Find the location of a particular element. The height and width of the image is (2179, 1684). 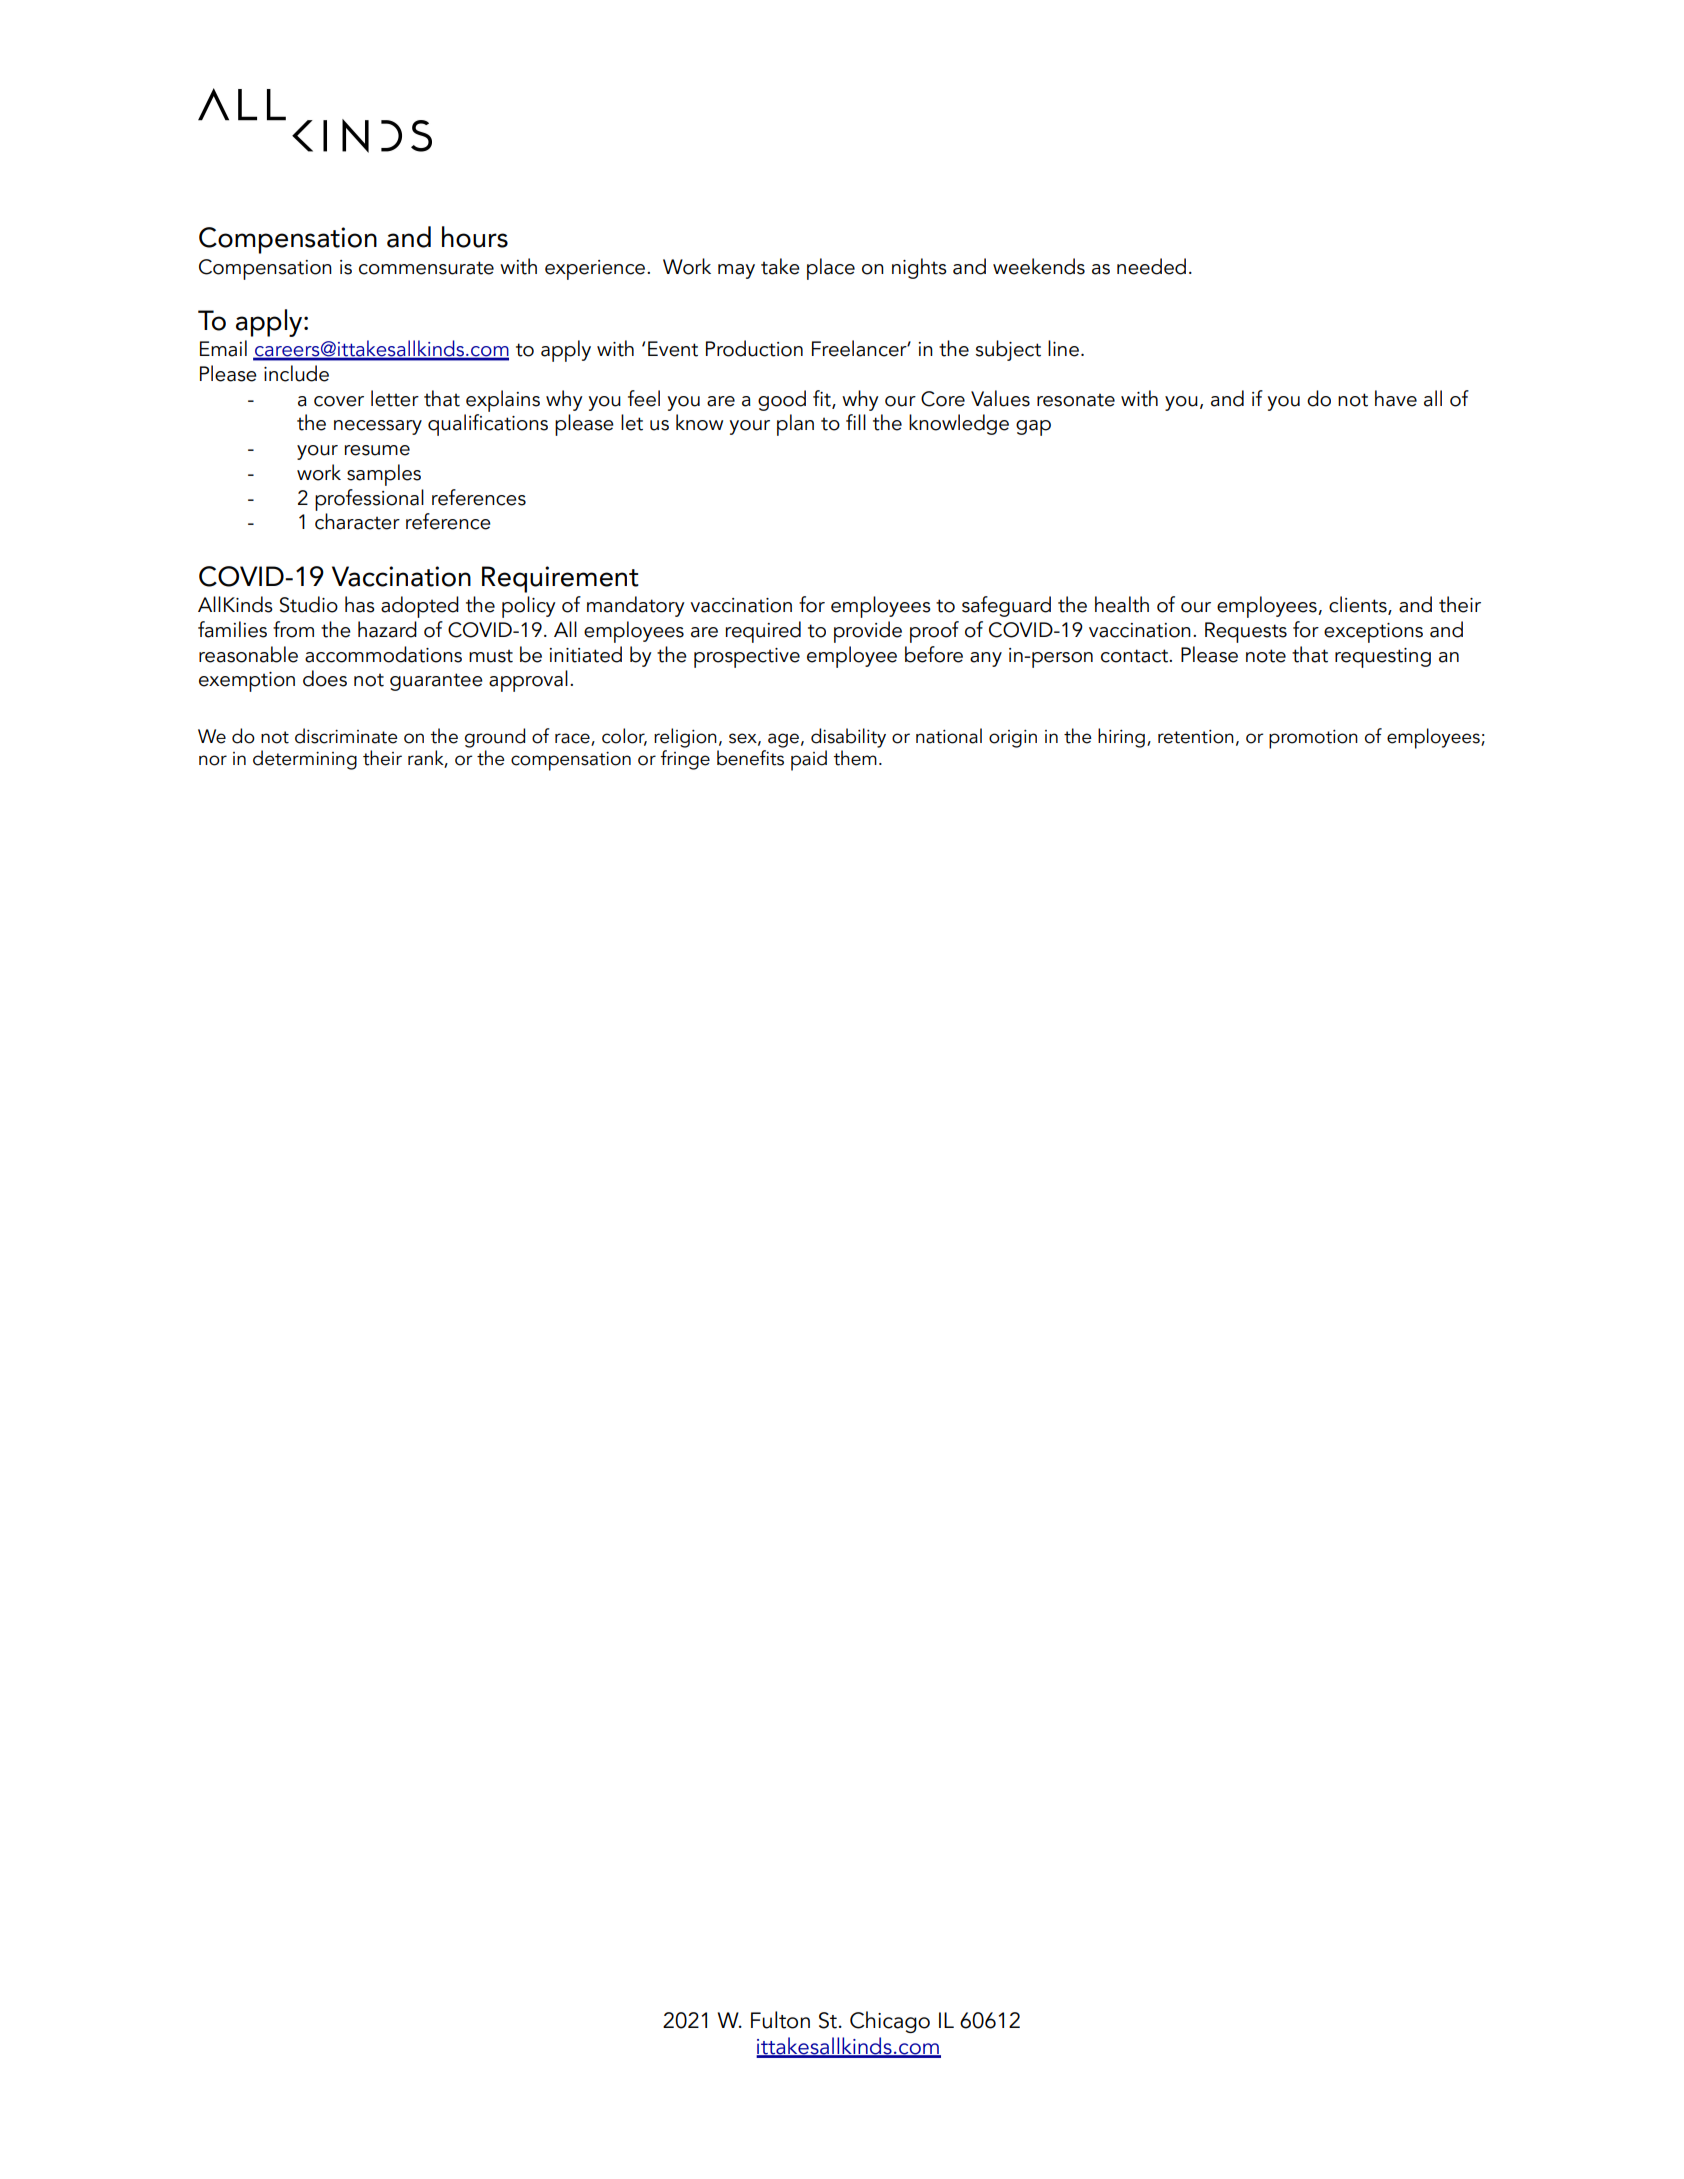

nor is located at coordinates (213, 760).
